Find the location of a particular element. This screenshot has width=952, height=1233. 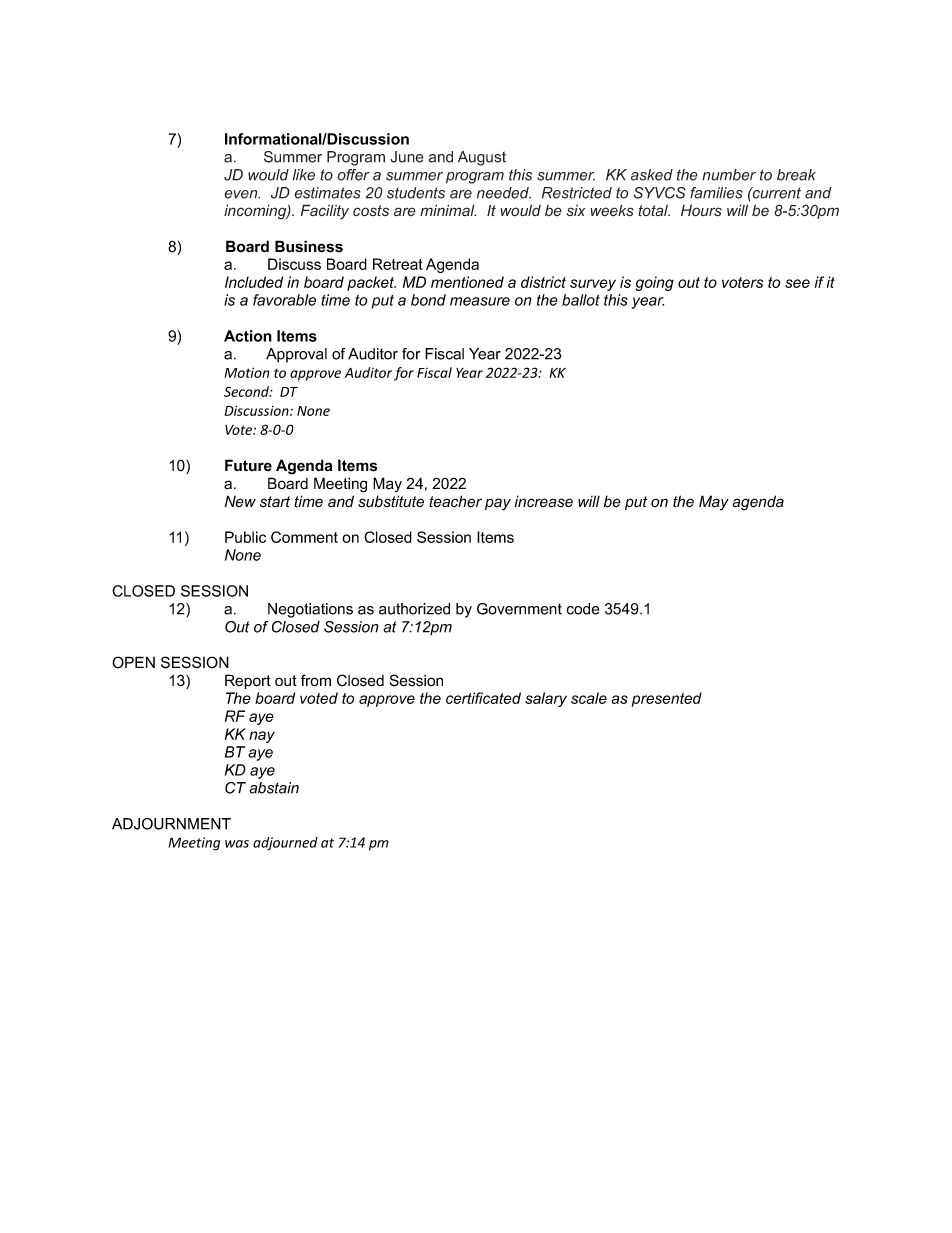

Motion is located at coordinates (247, 372).
